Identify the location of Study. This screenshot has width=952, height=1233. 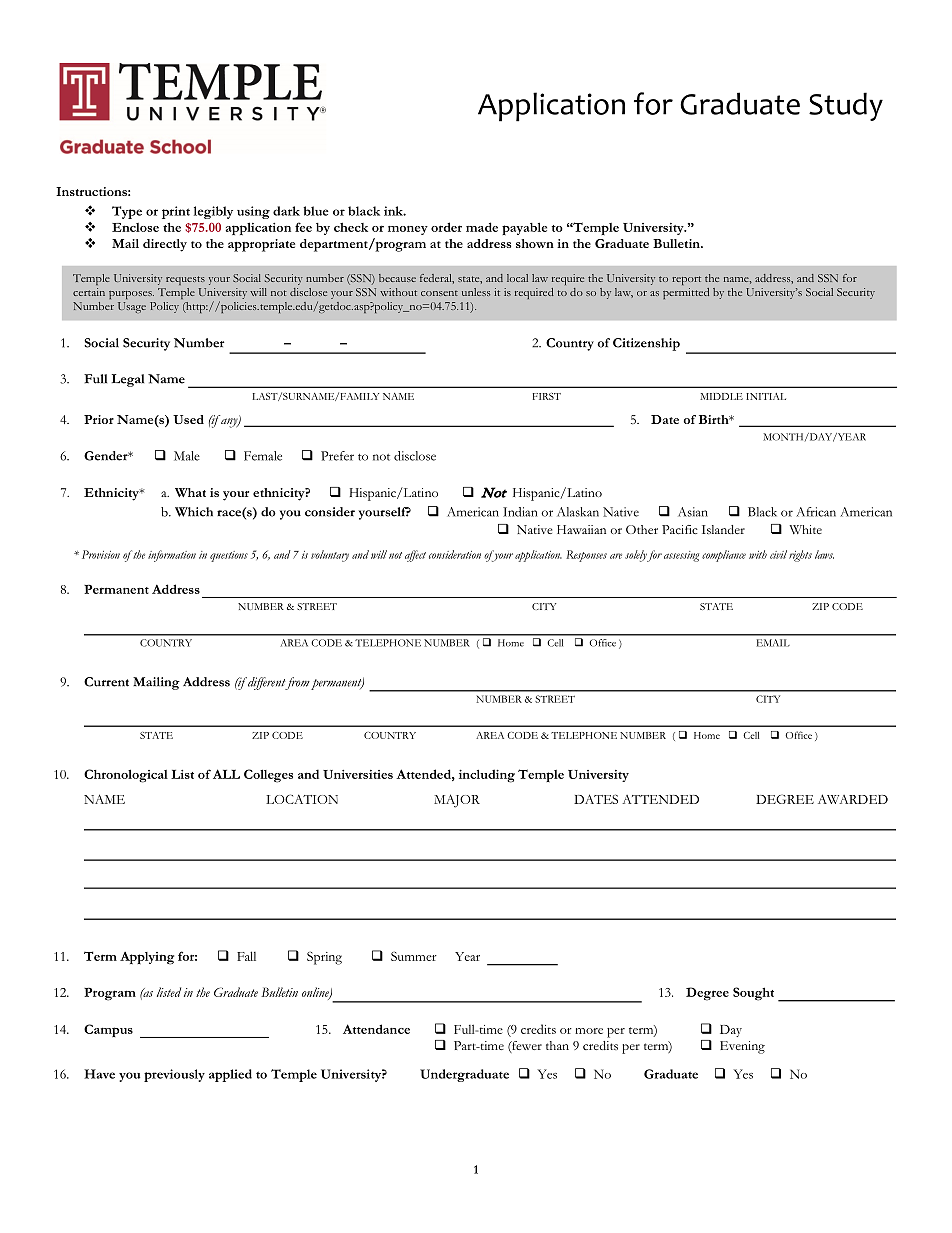
(846, 106).
